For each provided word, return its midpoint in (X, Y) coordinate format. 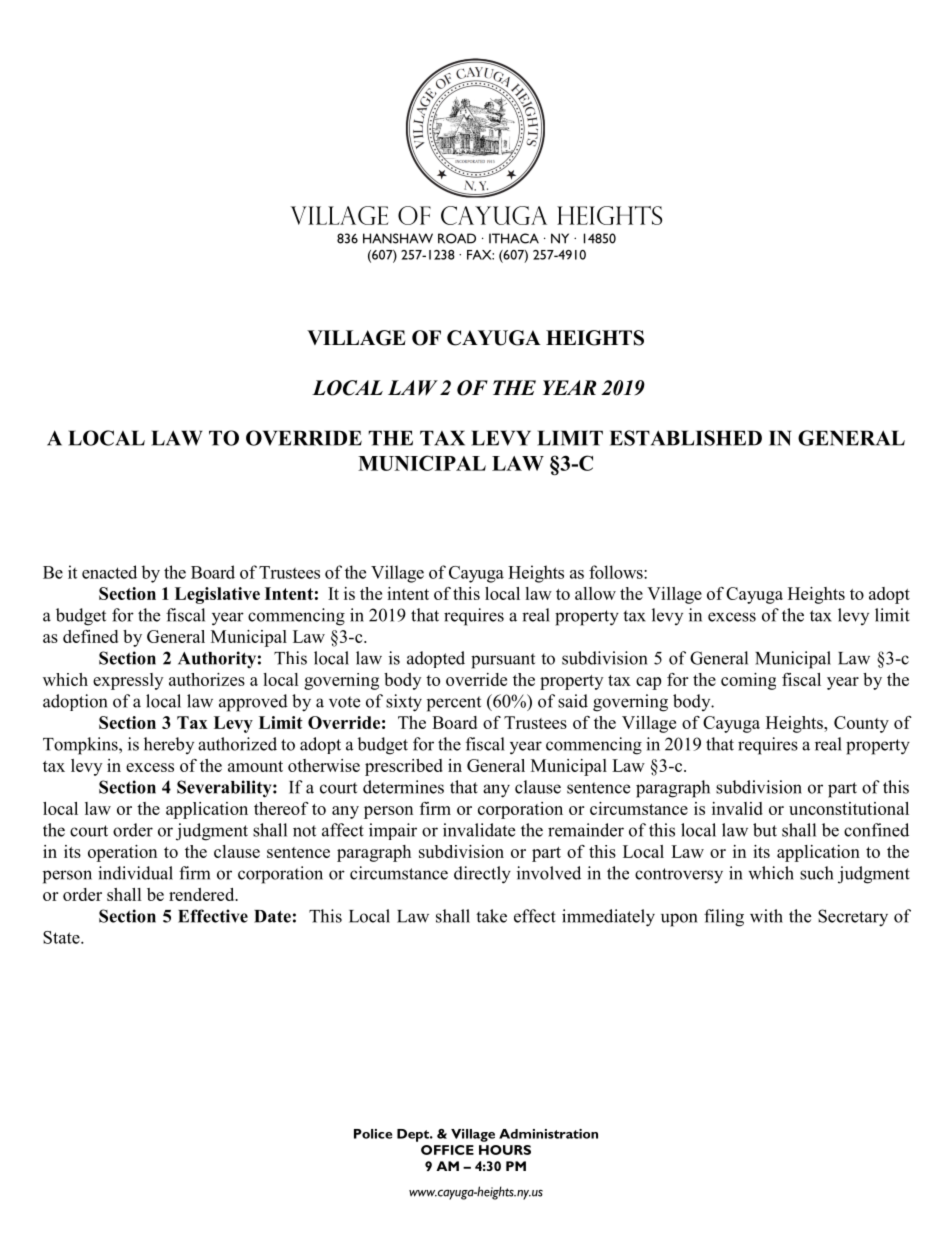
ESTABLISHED (686, 438)
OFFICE (447, 1150)
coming (748, 681)
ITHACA (514, 238)
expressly (128, 681)
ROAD (457, 238)
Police (373, 1134)
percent (454, 704)
